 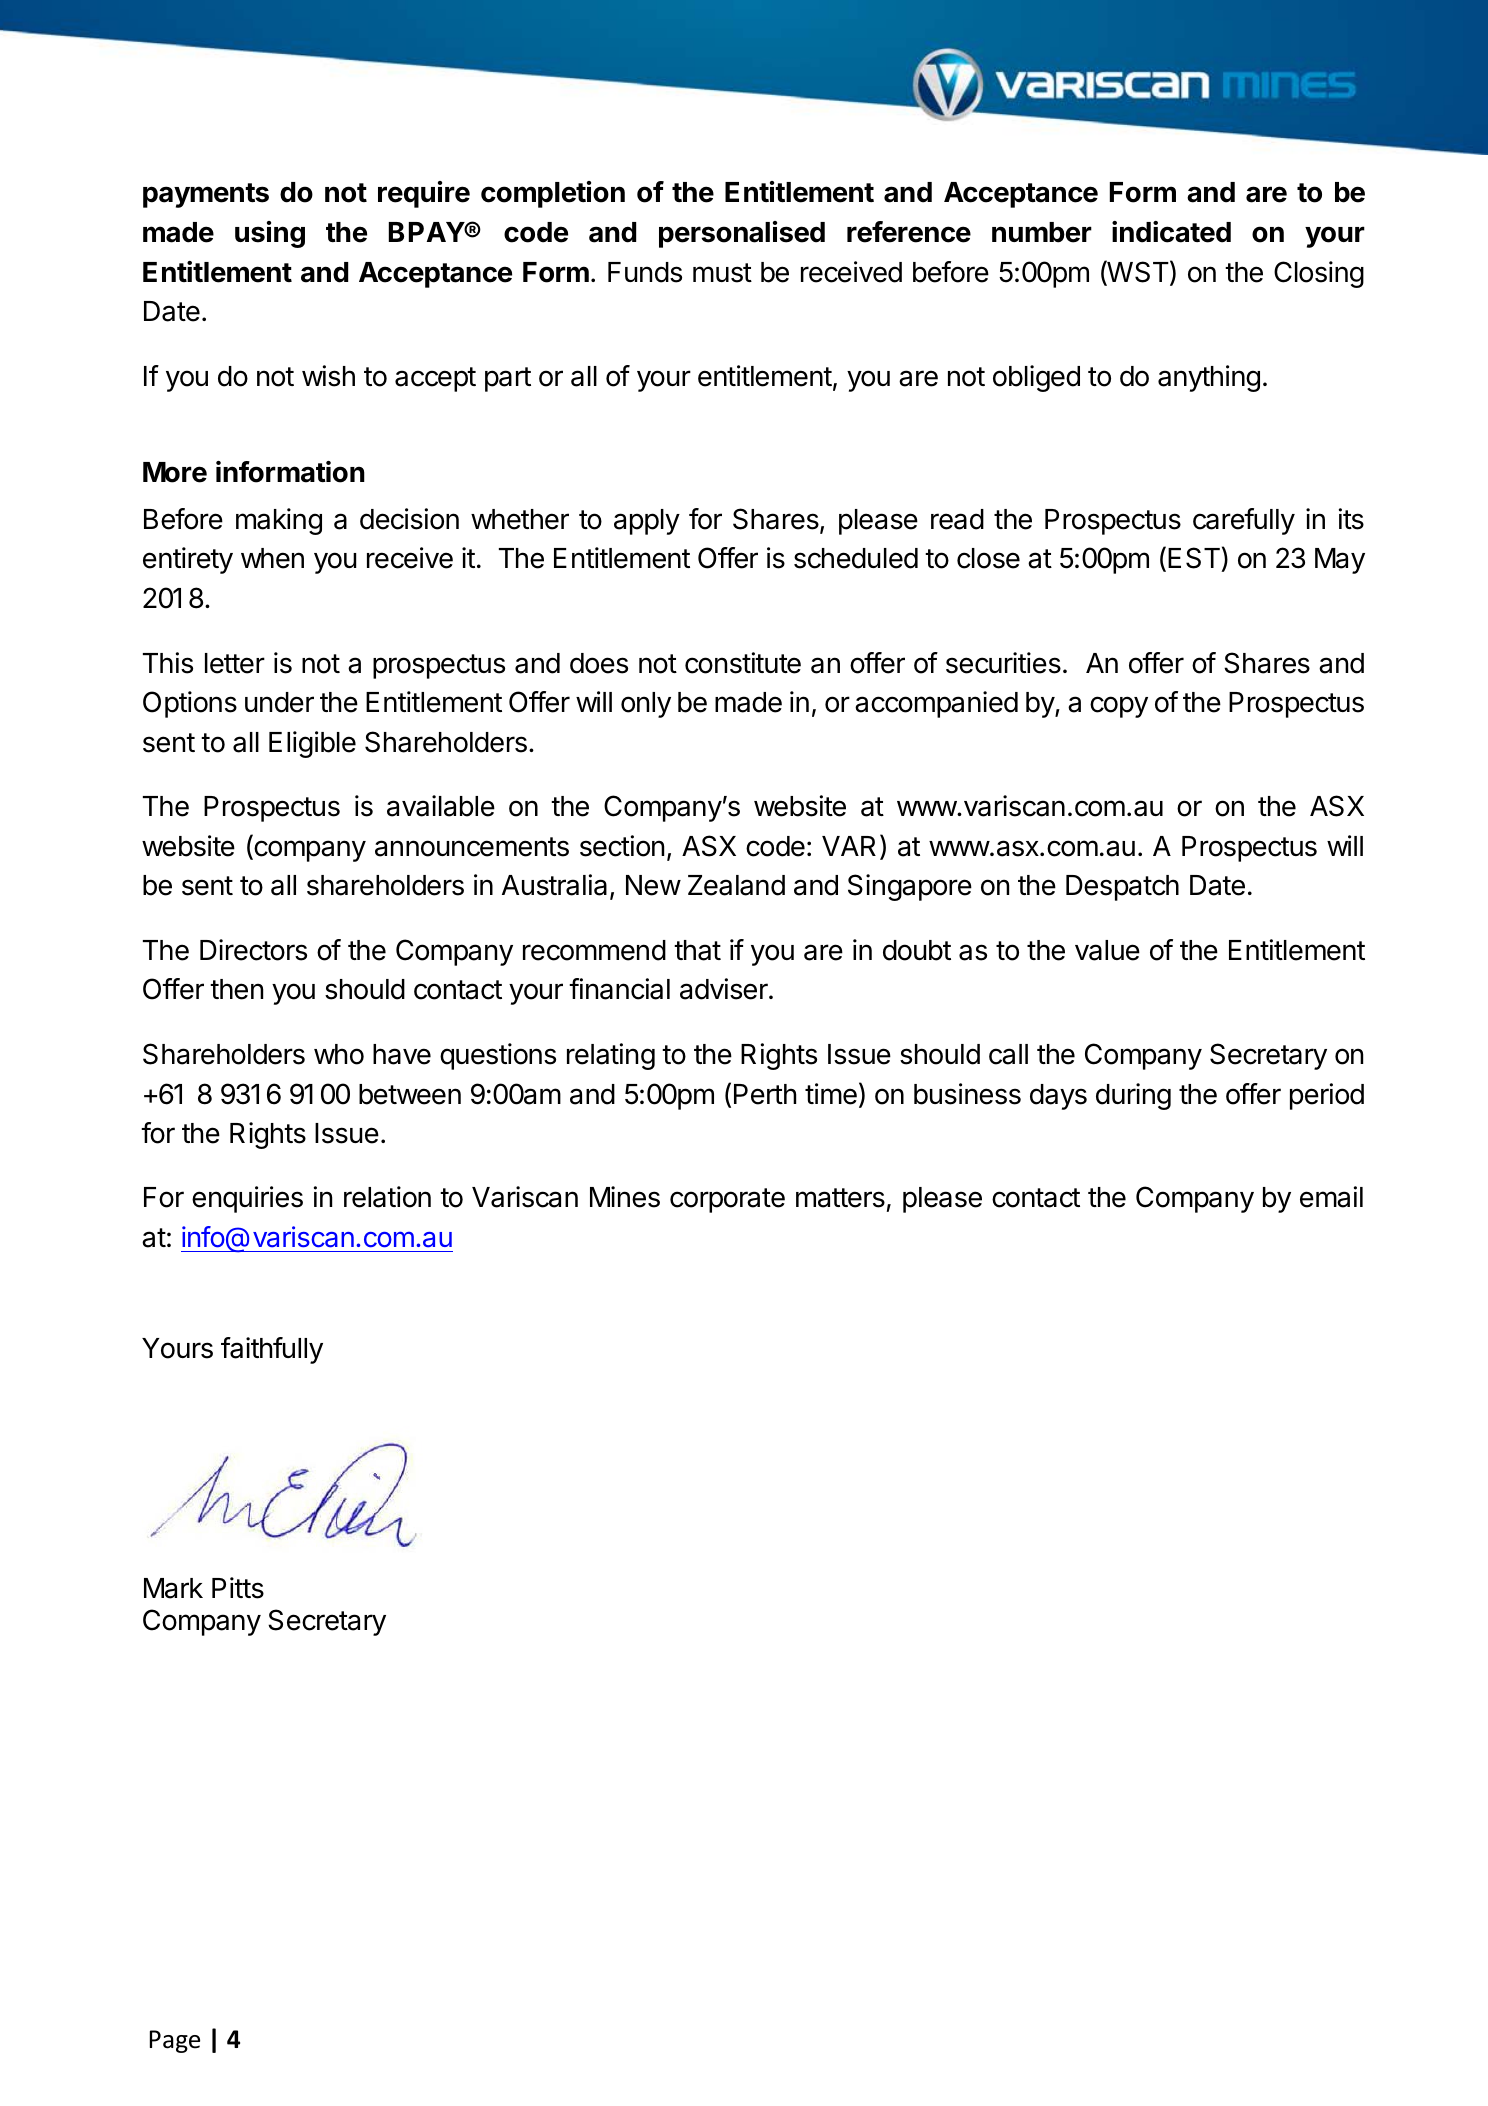 I want to click on when, so click(x=272, y=558).
